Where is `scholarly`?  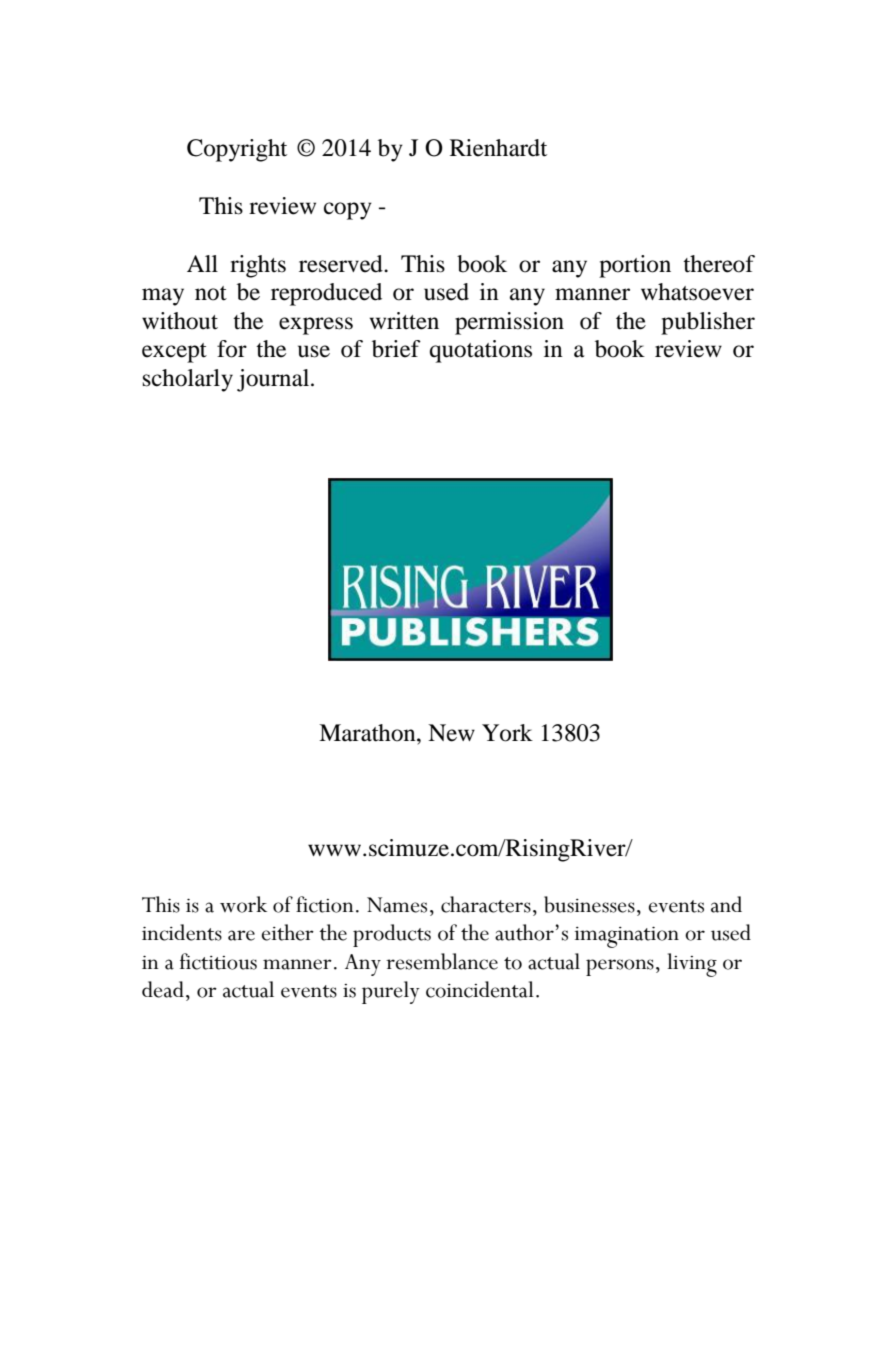 scholarly is located at coordinates (188, 380).
